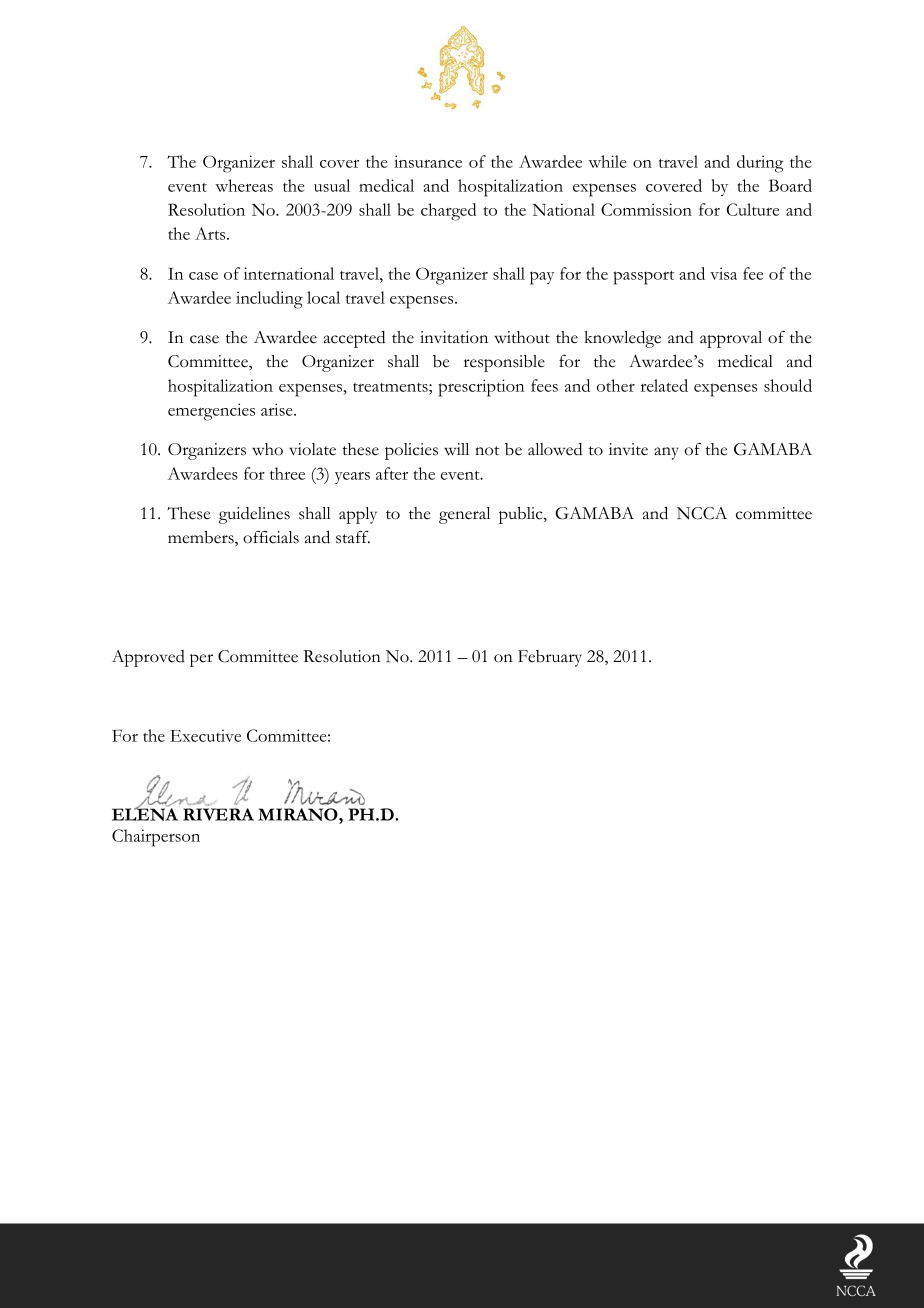  Describe the element at coordinates (760, 164) in the screenshot. I see `during` at that location.
